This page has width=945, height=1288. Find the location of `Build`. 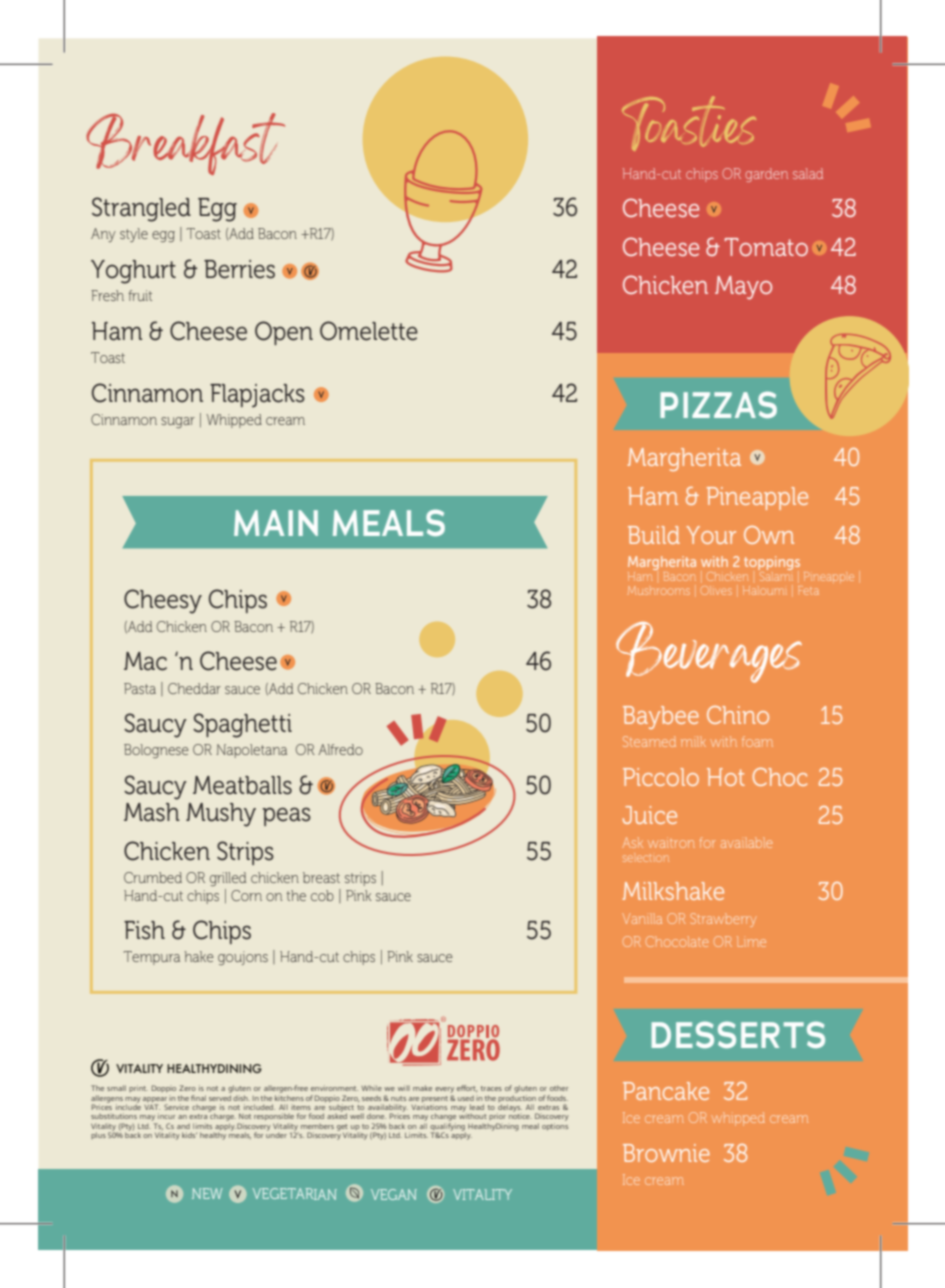

Build is located at coordinates (654, 535).
